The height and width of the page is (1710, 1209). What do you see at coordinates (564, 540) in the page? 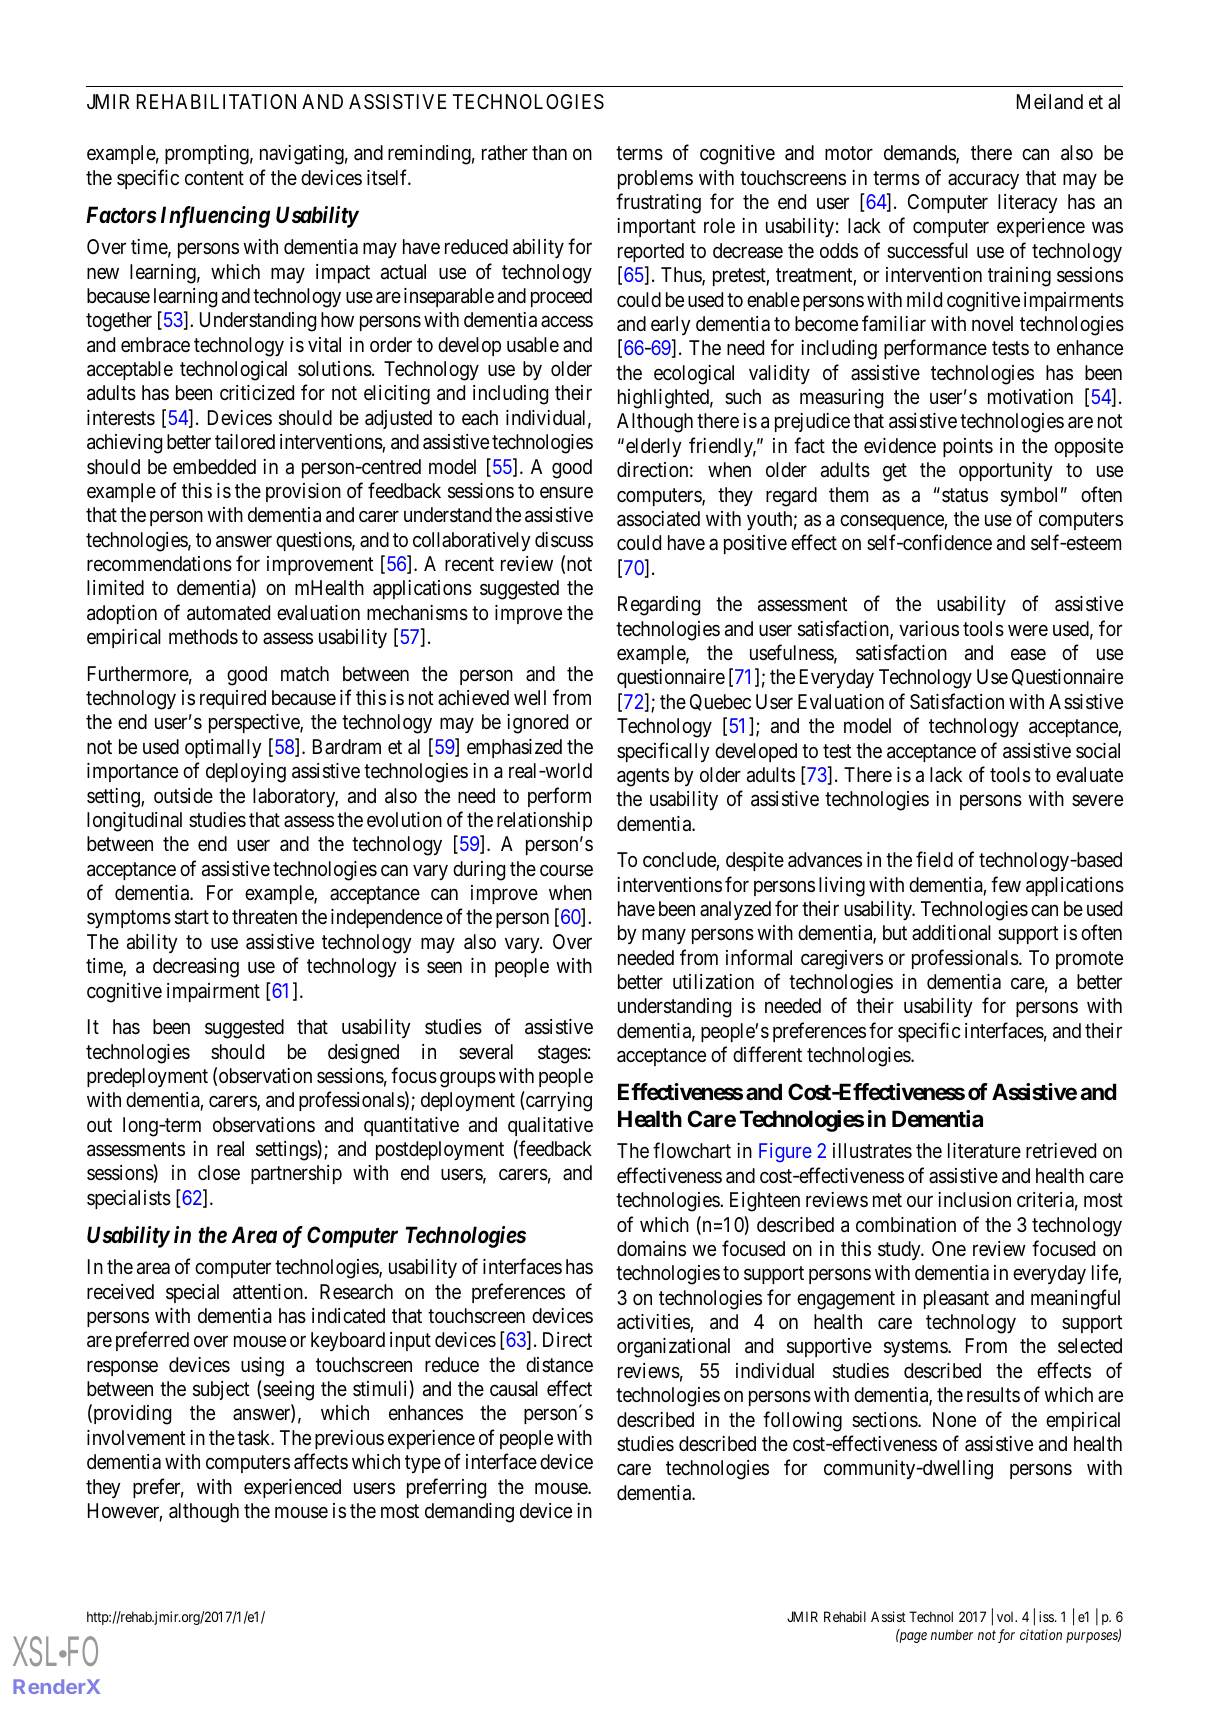
I see `discuss` at bounding box center [564, 540].
